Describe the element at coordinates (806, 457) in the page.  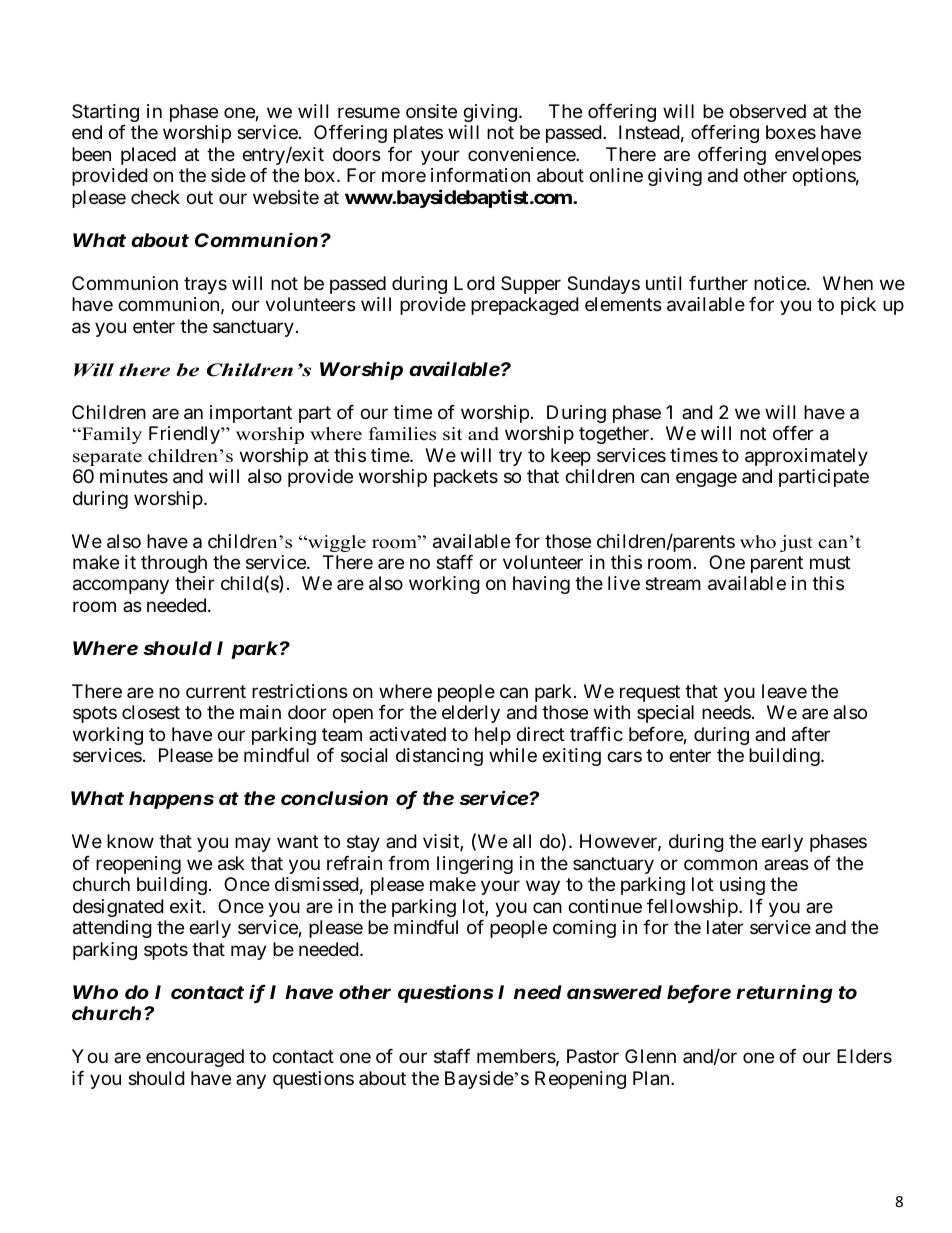
I see `approximately` at that location.
